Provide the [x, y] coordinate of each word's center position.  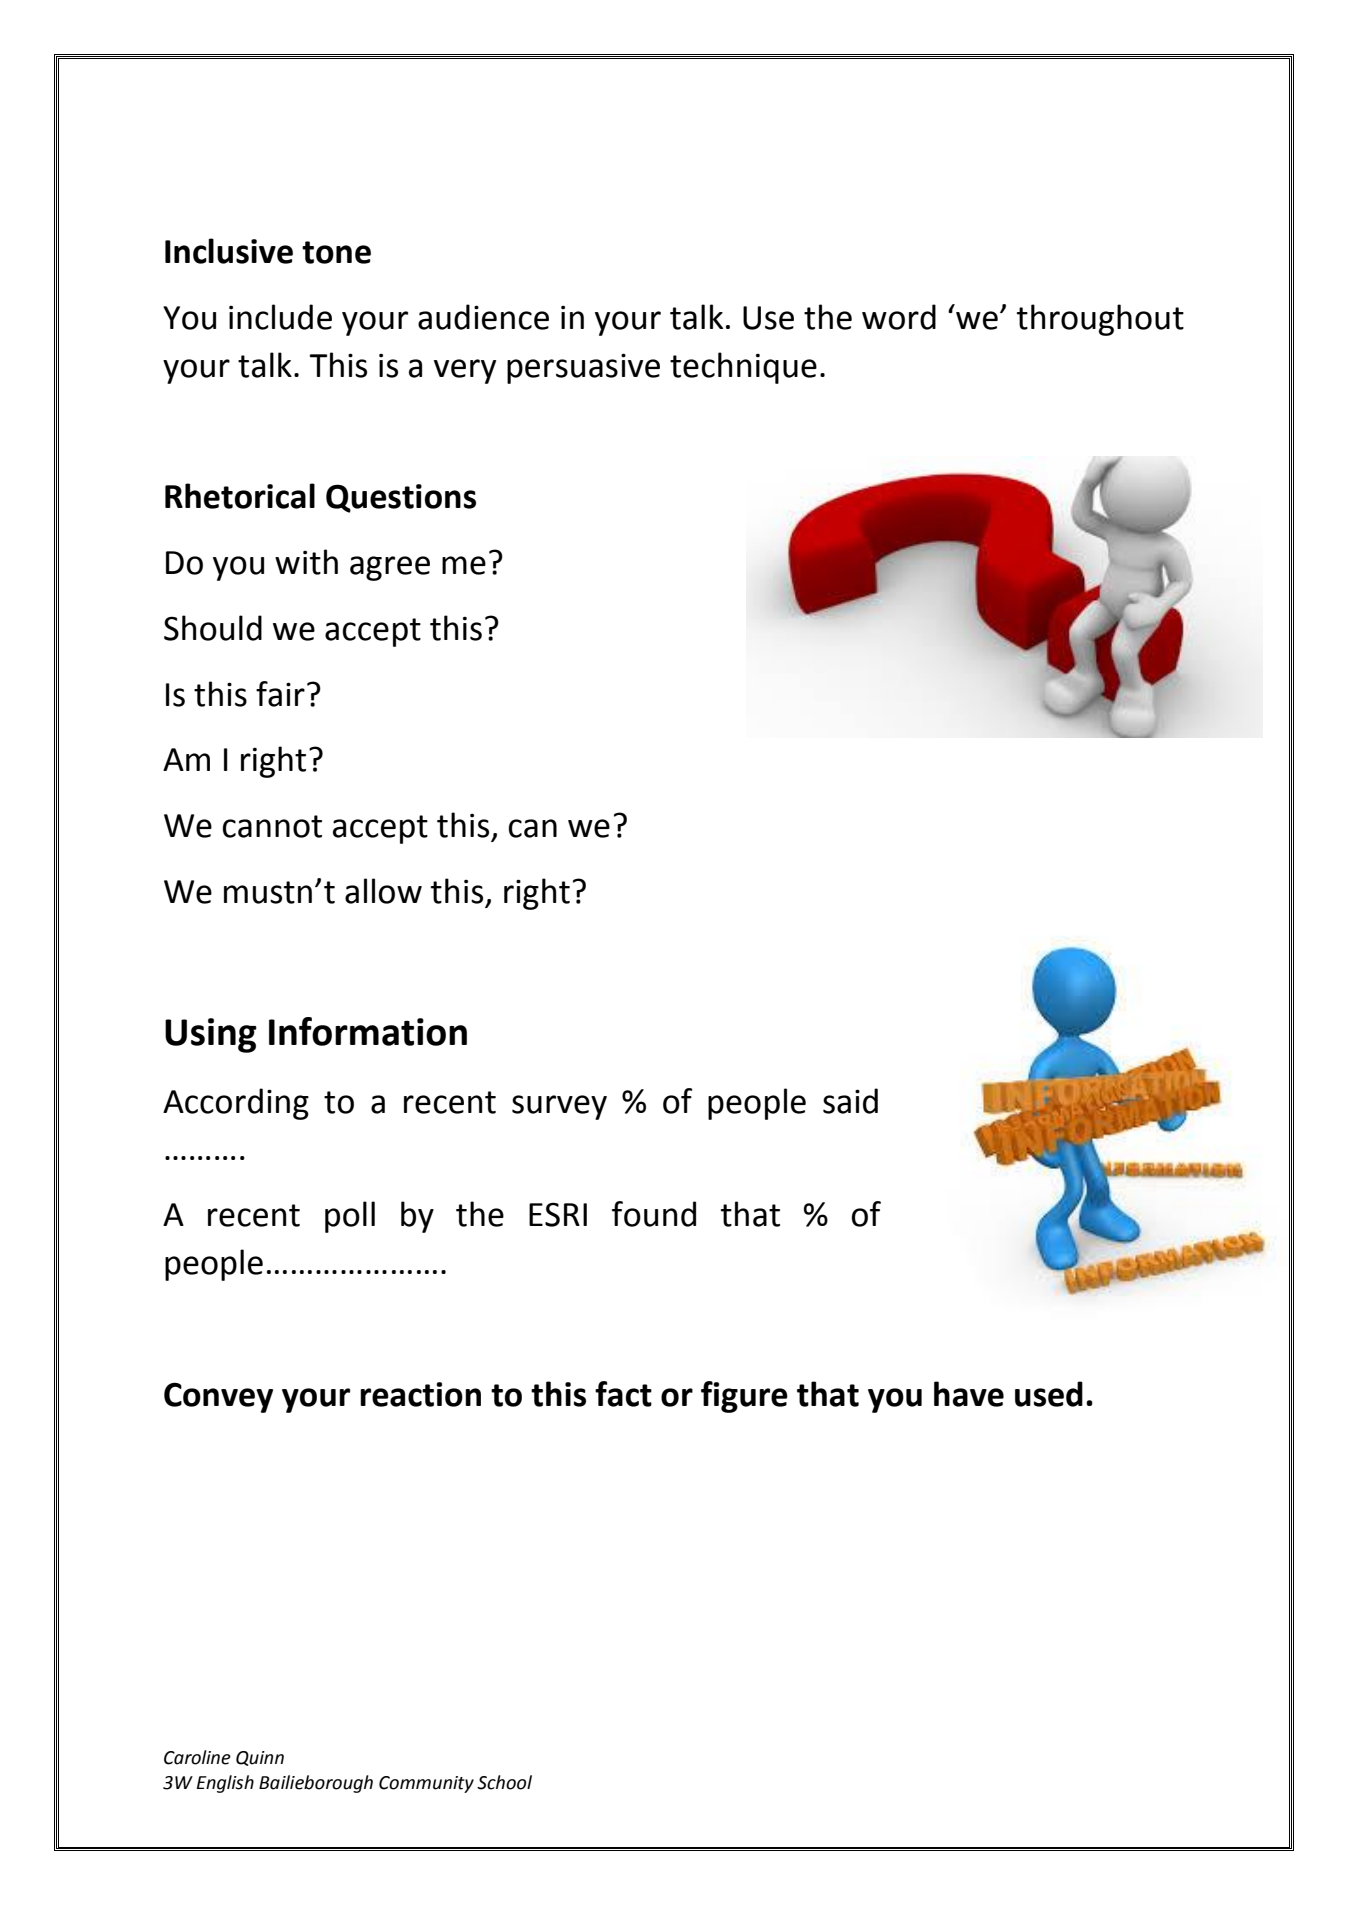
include [280, 317]
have [969, 1394]
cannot [272, 826]
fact [623, 1394]
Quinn [260, 1758]
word [899, 317]
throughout [1100, 320]
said [850, 1101]
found [654, 1214]
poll [350, 1217]
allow [383, 891]
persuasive [583, 368]
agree [390, 568]
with [306, 562]
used [1049, 1394]
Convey [218, 1397]
